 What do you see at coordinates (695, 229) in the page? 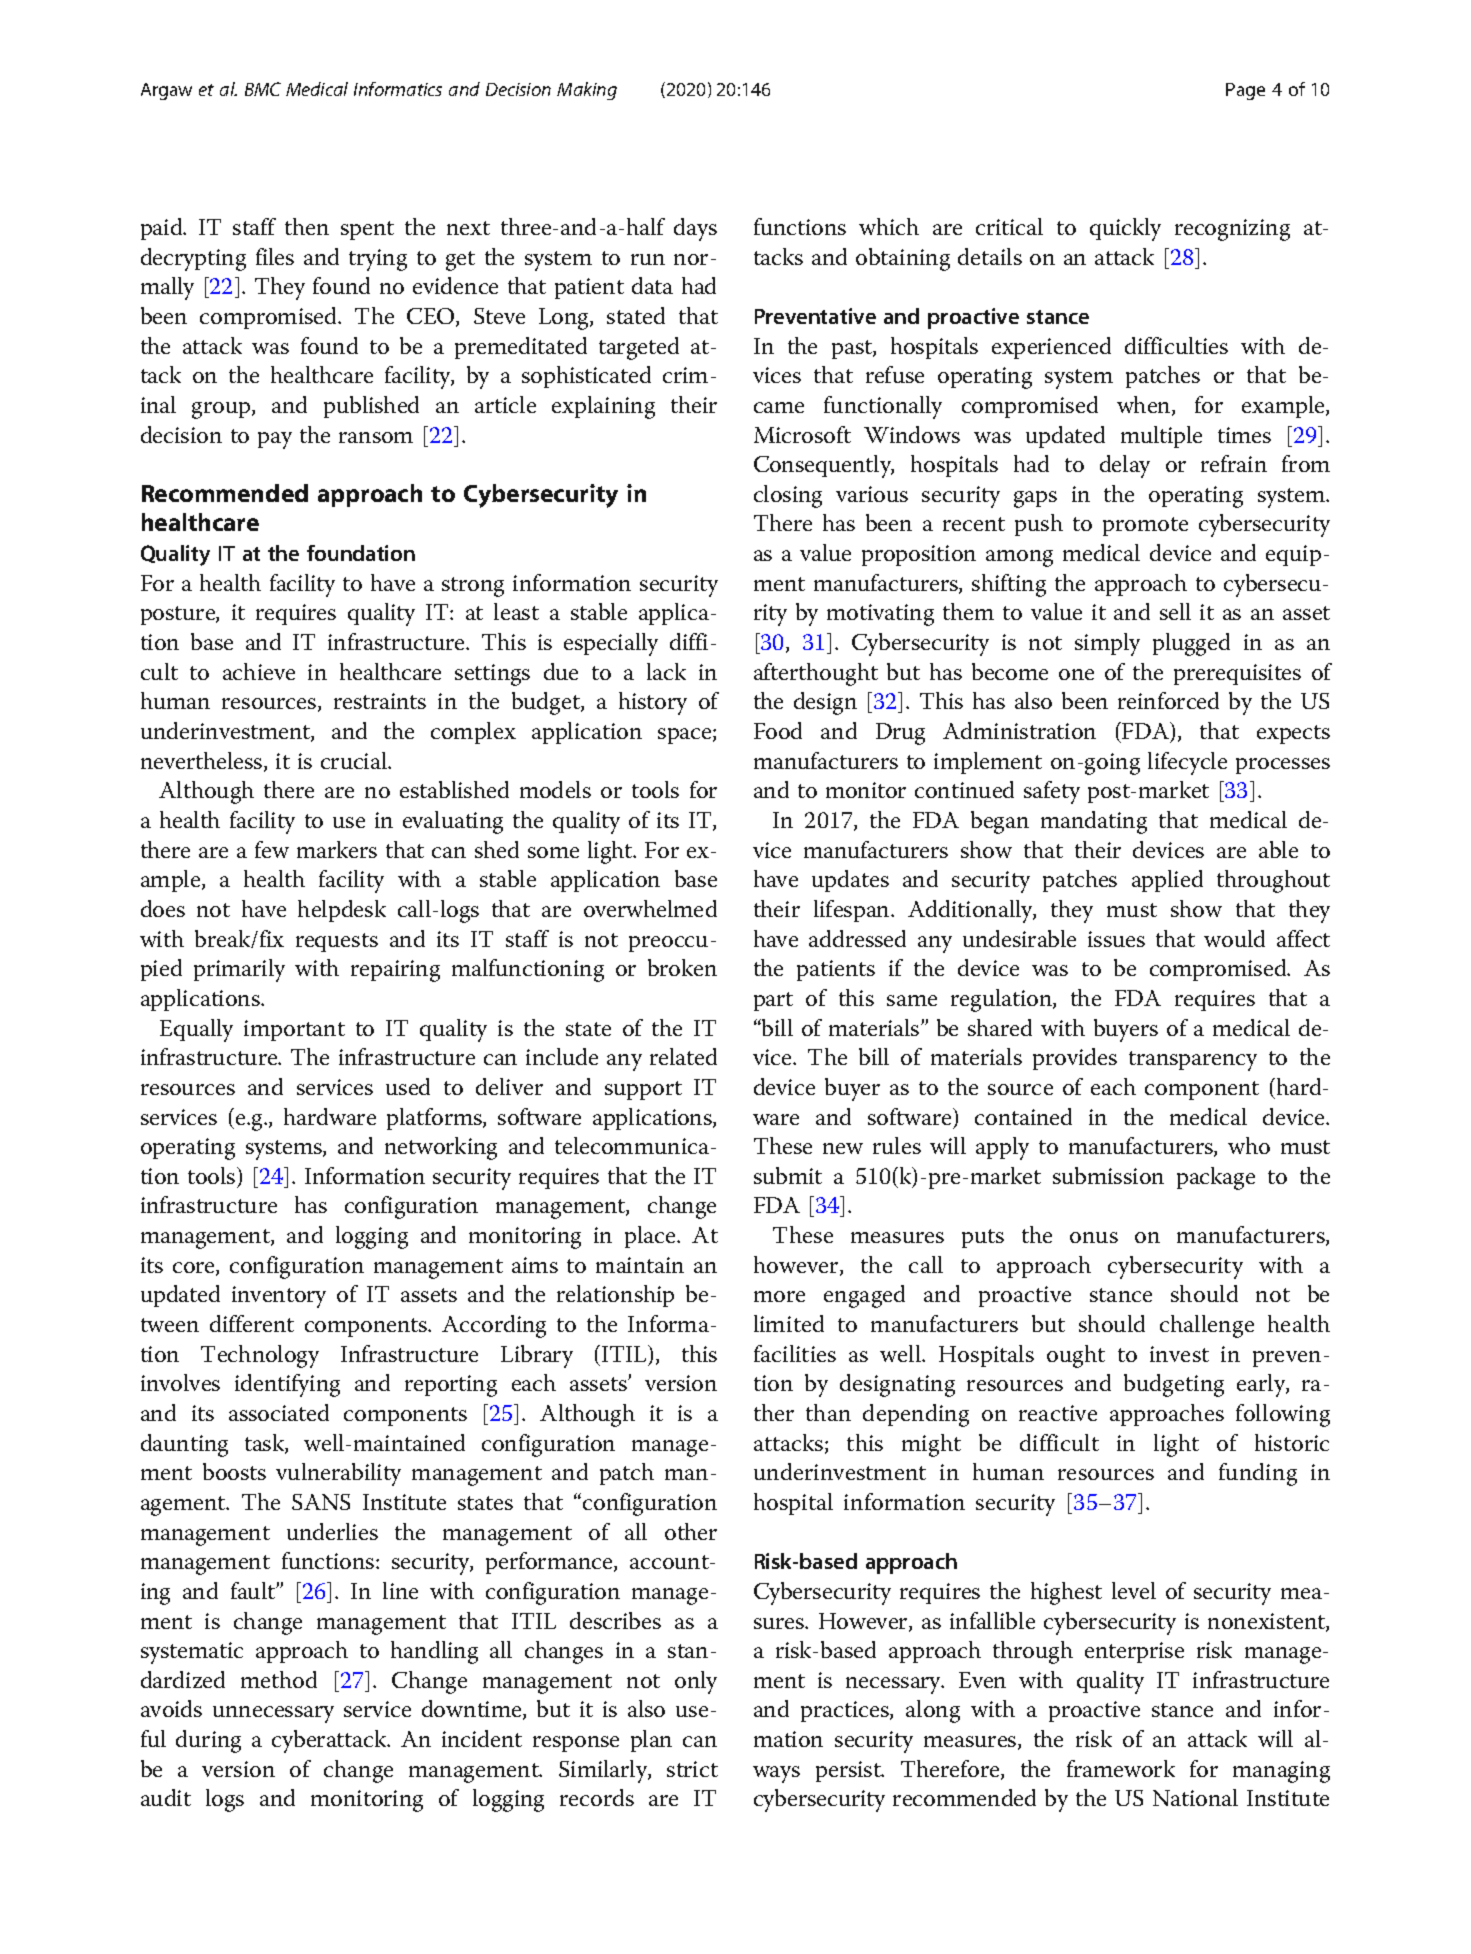
I see `days` at bounding box center [695, 229].
